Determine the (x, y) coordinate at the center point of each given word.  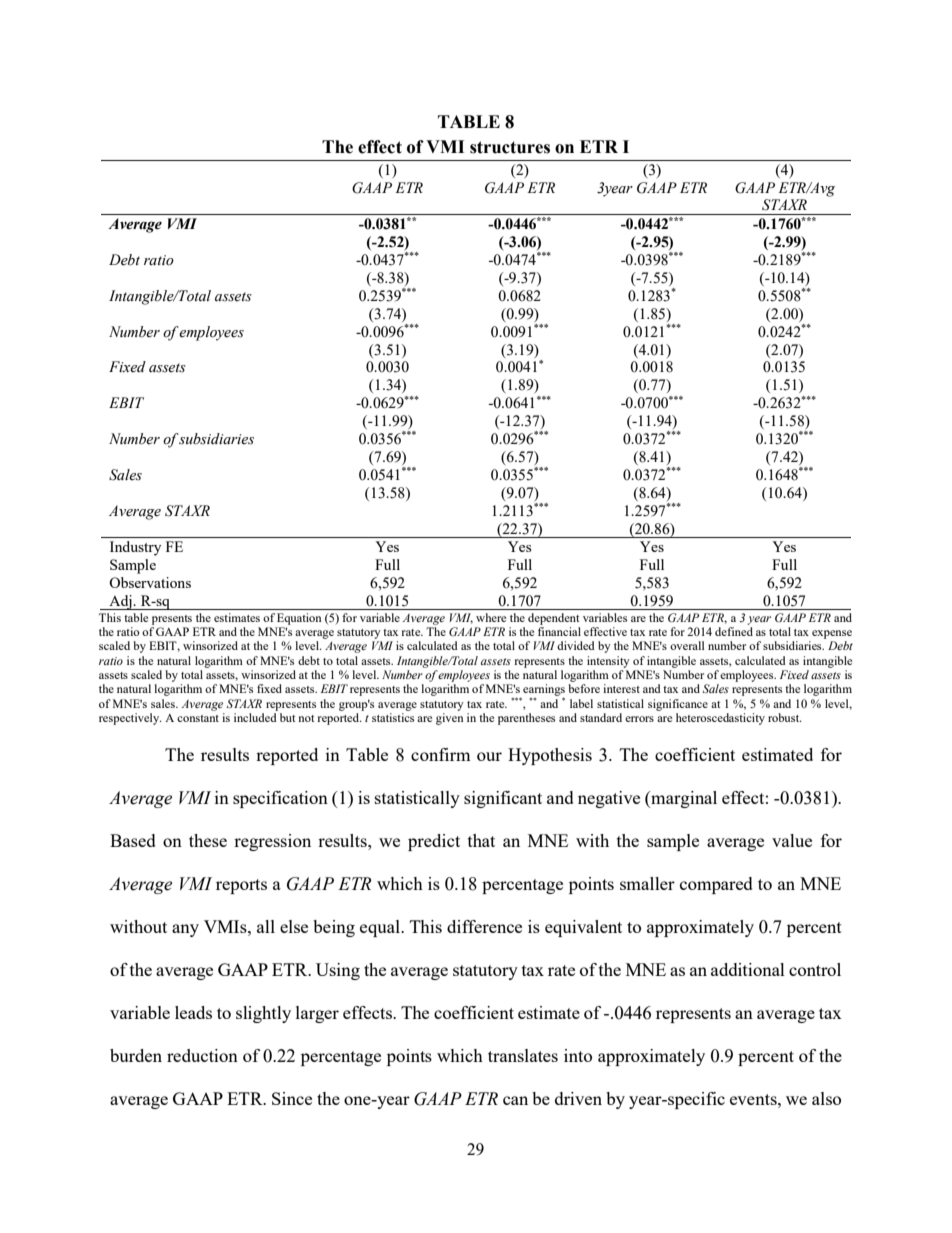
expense (832, 634)
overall (687, 645)
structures (510, 147)
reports (241, 886)
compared (716, 885)
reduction (202, 1055)
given (449, 719)
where (491, 617)
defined (734, 631)
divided (576, 645)
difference (484, 926)
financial (559, 631)
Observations (150, 582)
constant (198, 718)
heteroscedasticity (720, 719)
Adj (120, 602)
